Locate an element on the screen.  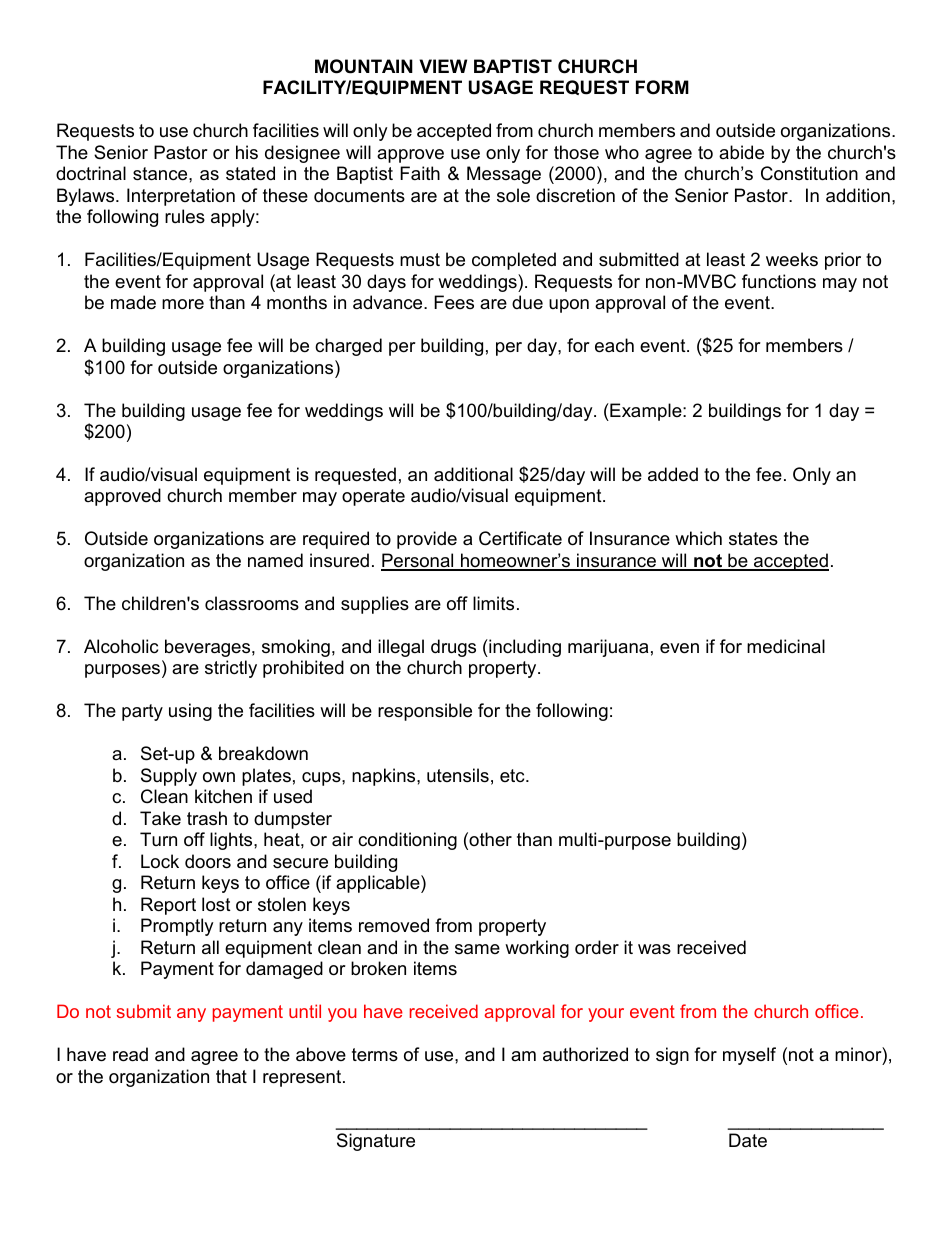
limits is located at coordinates (493, 603).
